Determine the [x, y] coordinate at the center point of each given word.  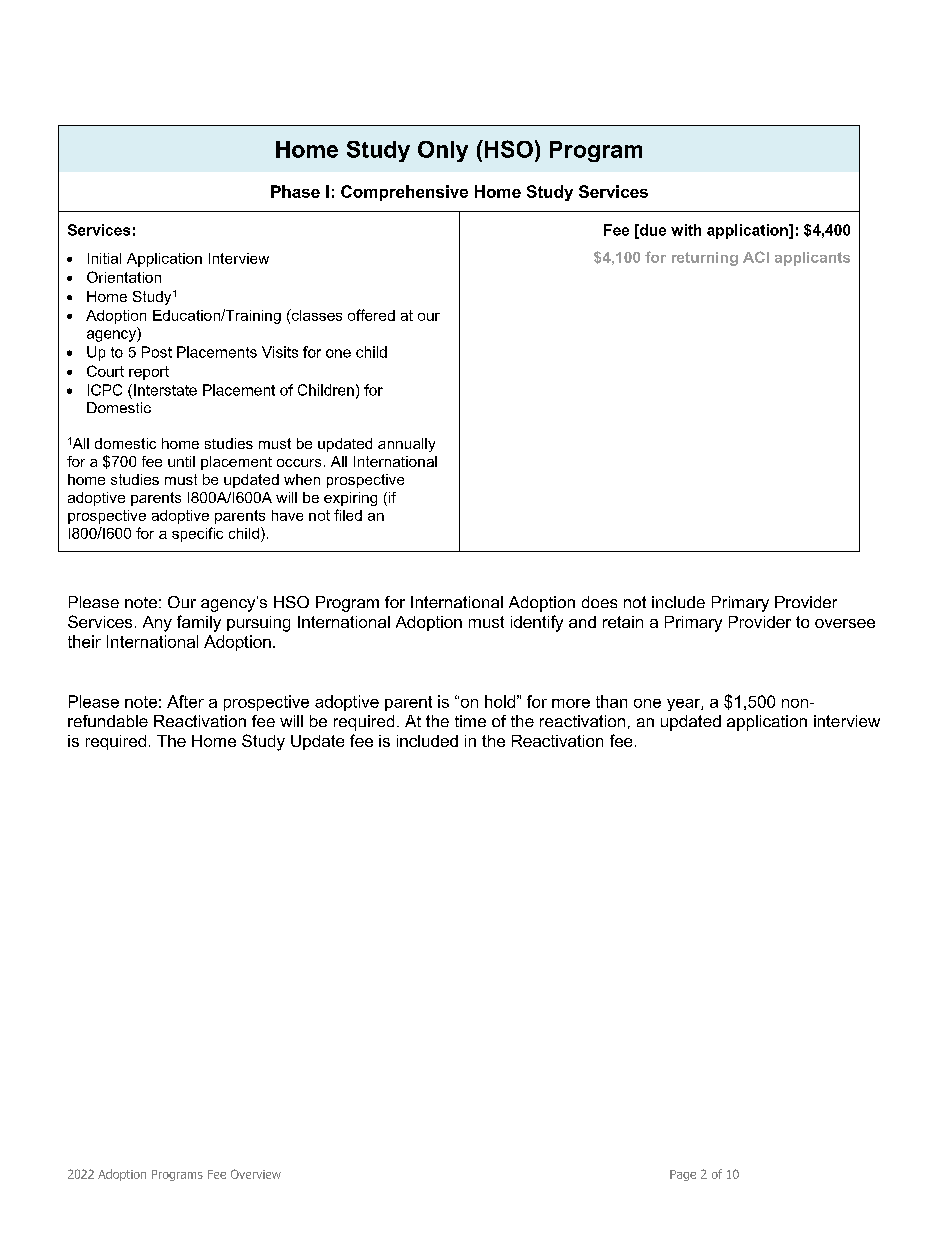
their [84, 641]
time [470, 721]
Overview [256, 1174]
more [571, 703]
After [185, 701]
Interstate [165, 390]
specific [197, 534]
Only [443, 151]
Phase [295, 191]
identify [537, 623]
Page [683, 1175]
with [686, 230]
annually [406, 445]
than [611, 701]
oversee [845, 623]
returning [705, 259]
